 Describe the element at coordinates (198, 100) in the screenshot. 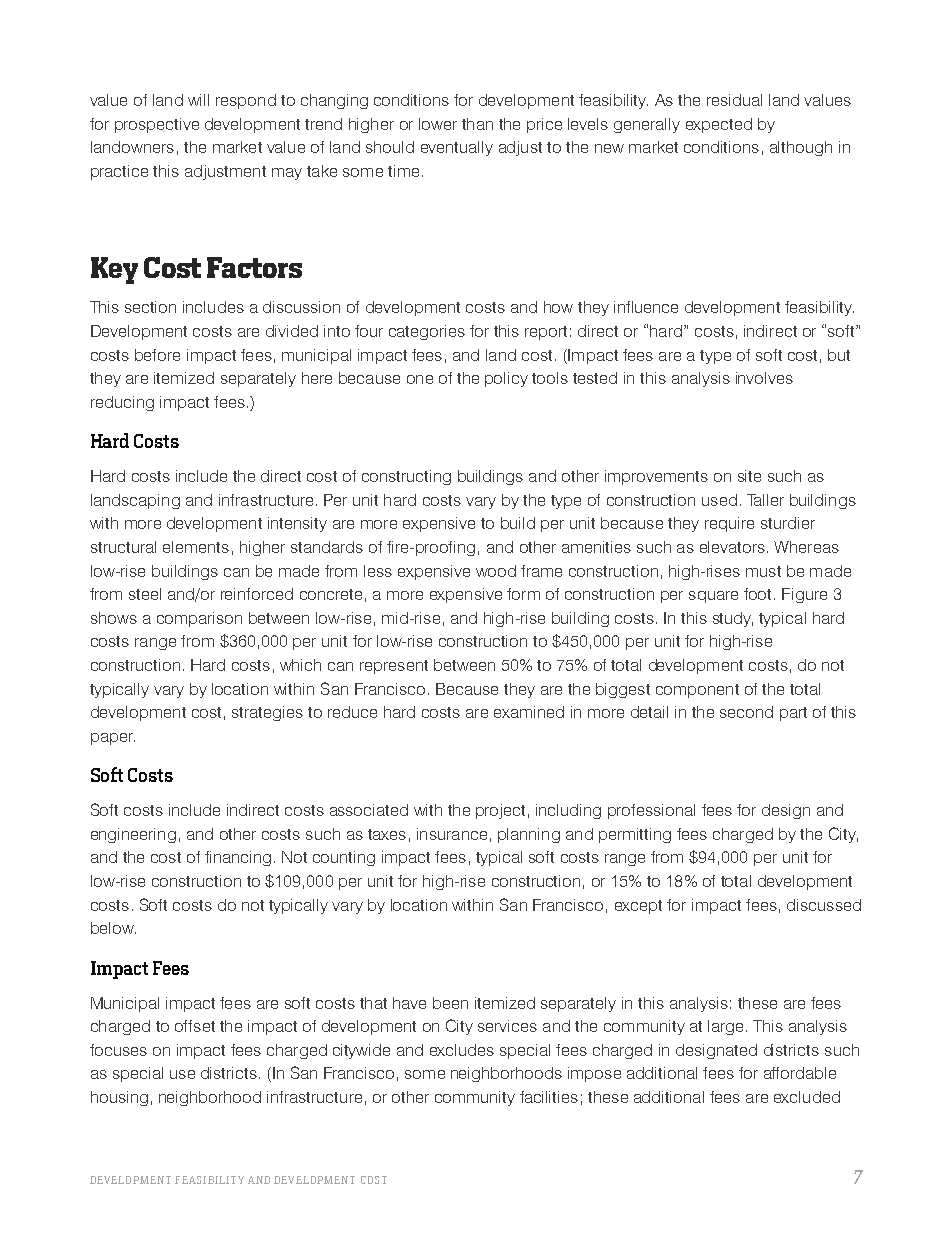

I see `will` at that location.
